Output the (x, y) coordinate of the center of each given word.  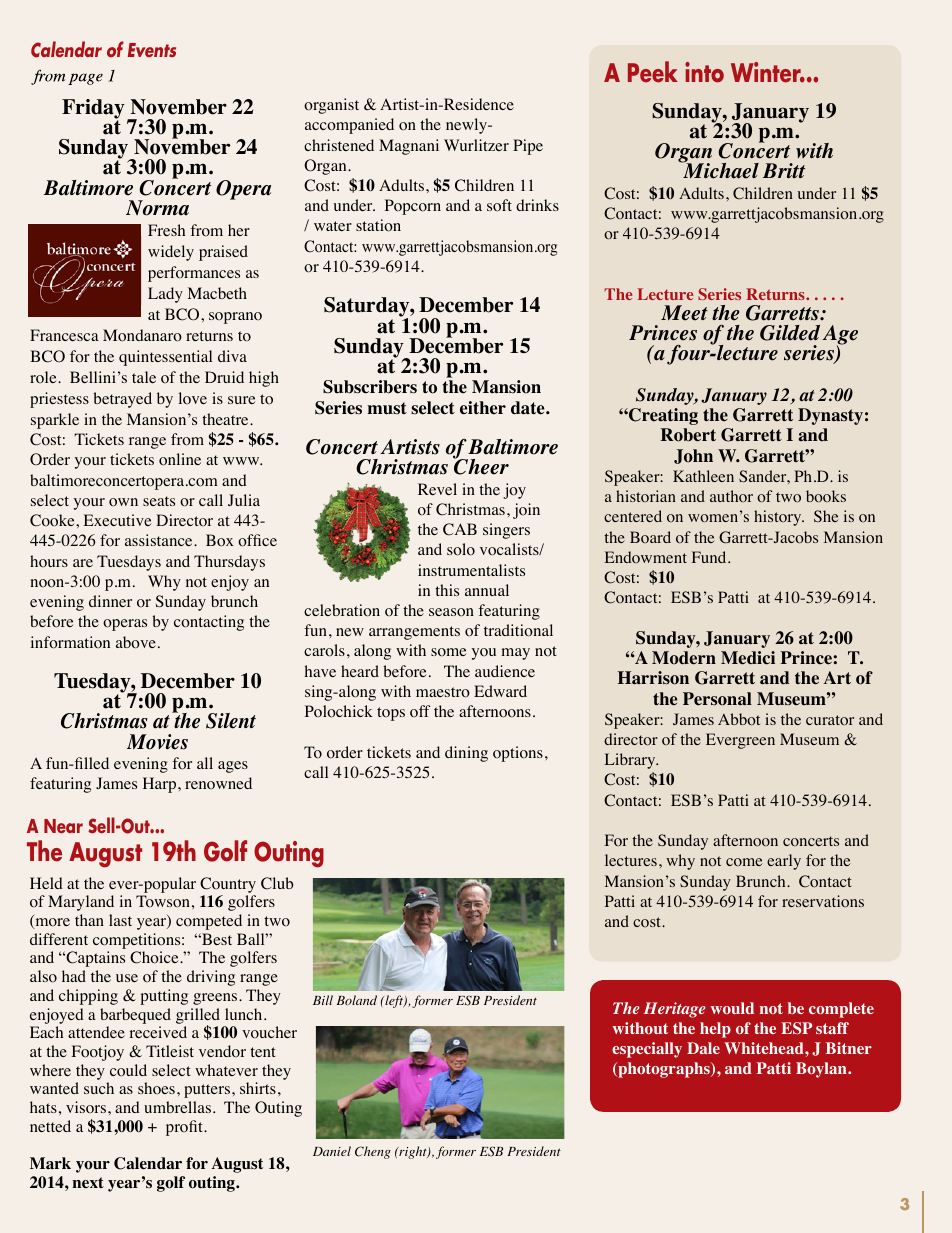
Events (152, 50)
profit (185, 1128)
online (180, 459)
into (704, 72)
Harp (161, 785)
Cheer (481, 466)
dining (466, 754)
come (744, 862)
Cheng (373, 1152)
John (693, 456)
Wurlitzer (476, 145)
